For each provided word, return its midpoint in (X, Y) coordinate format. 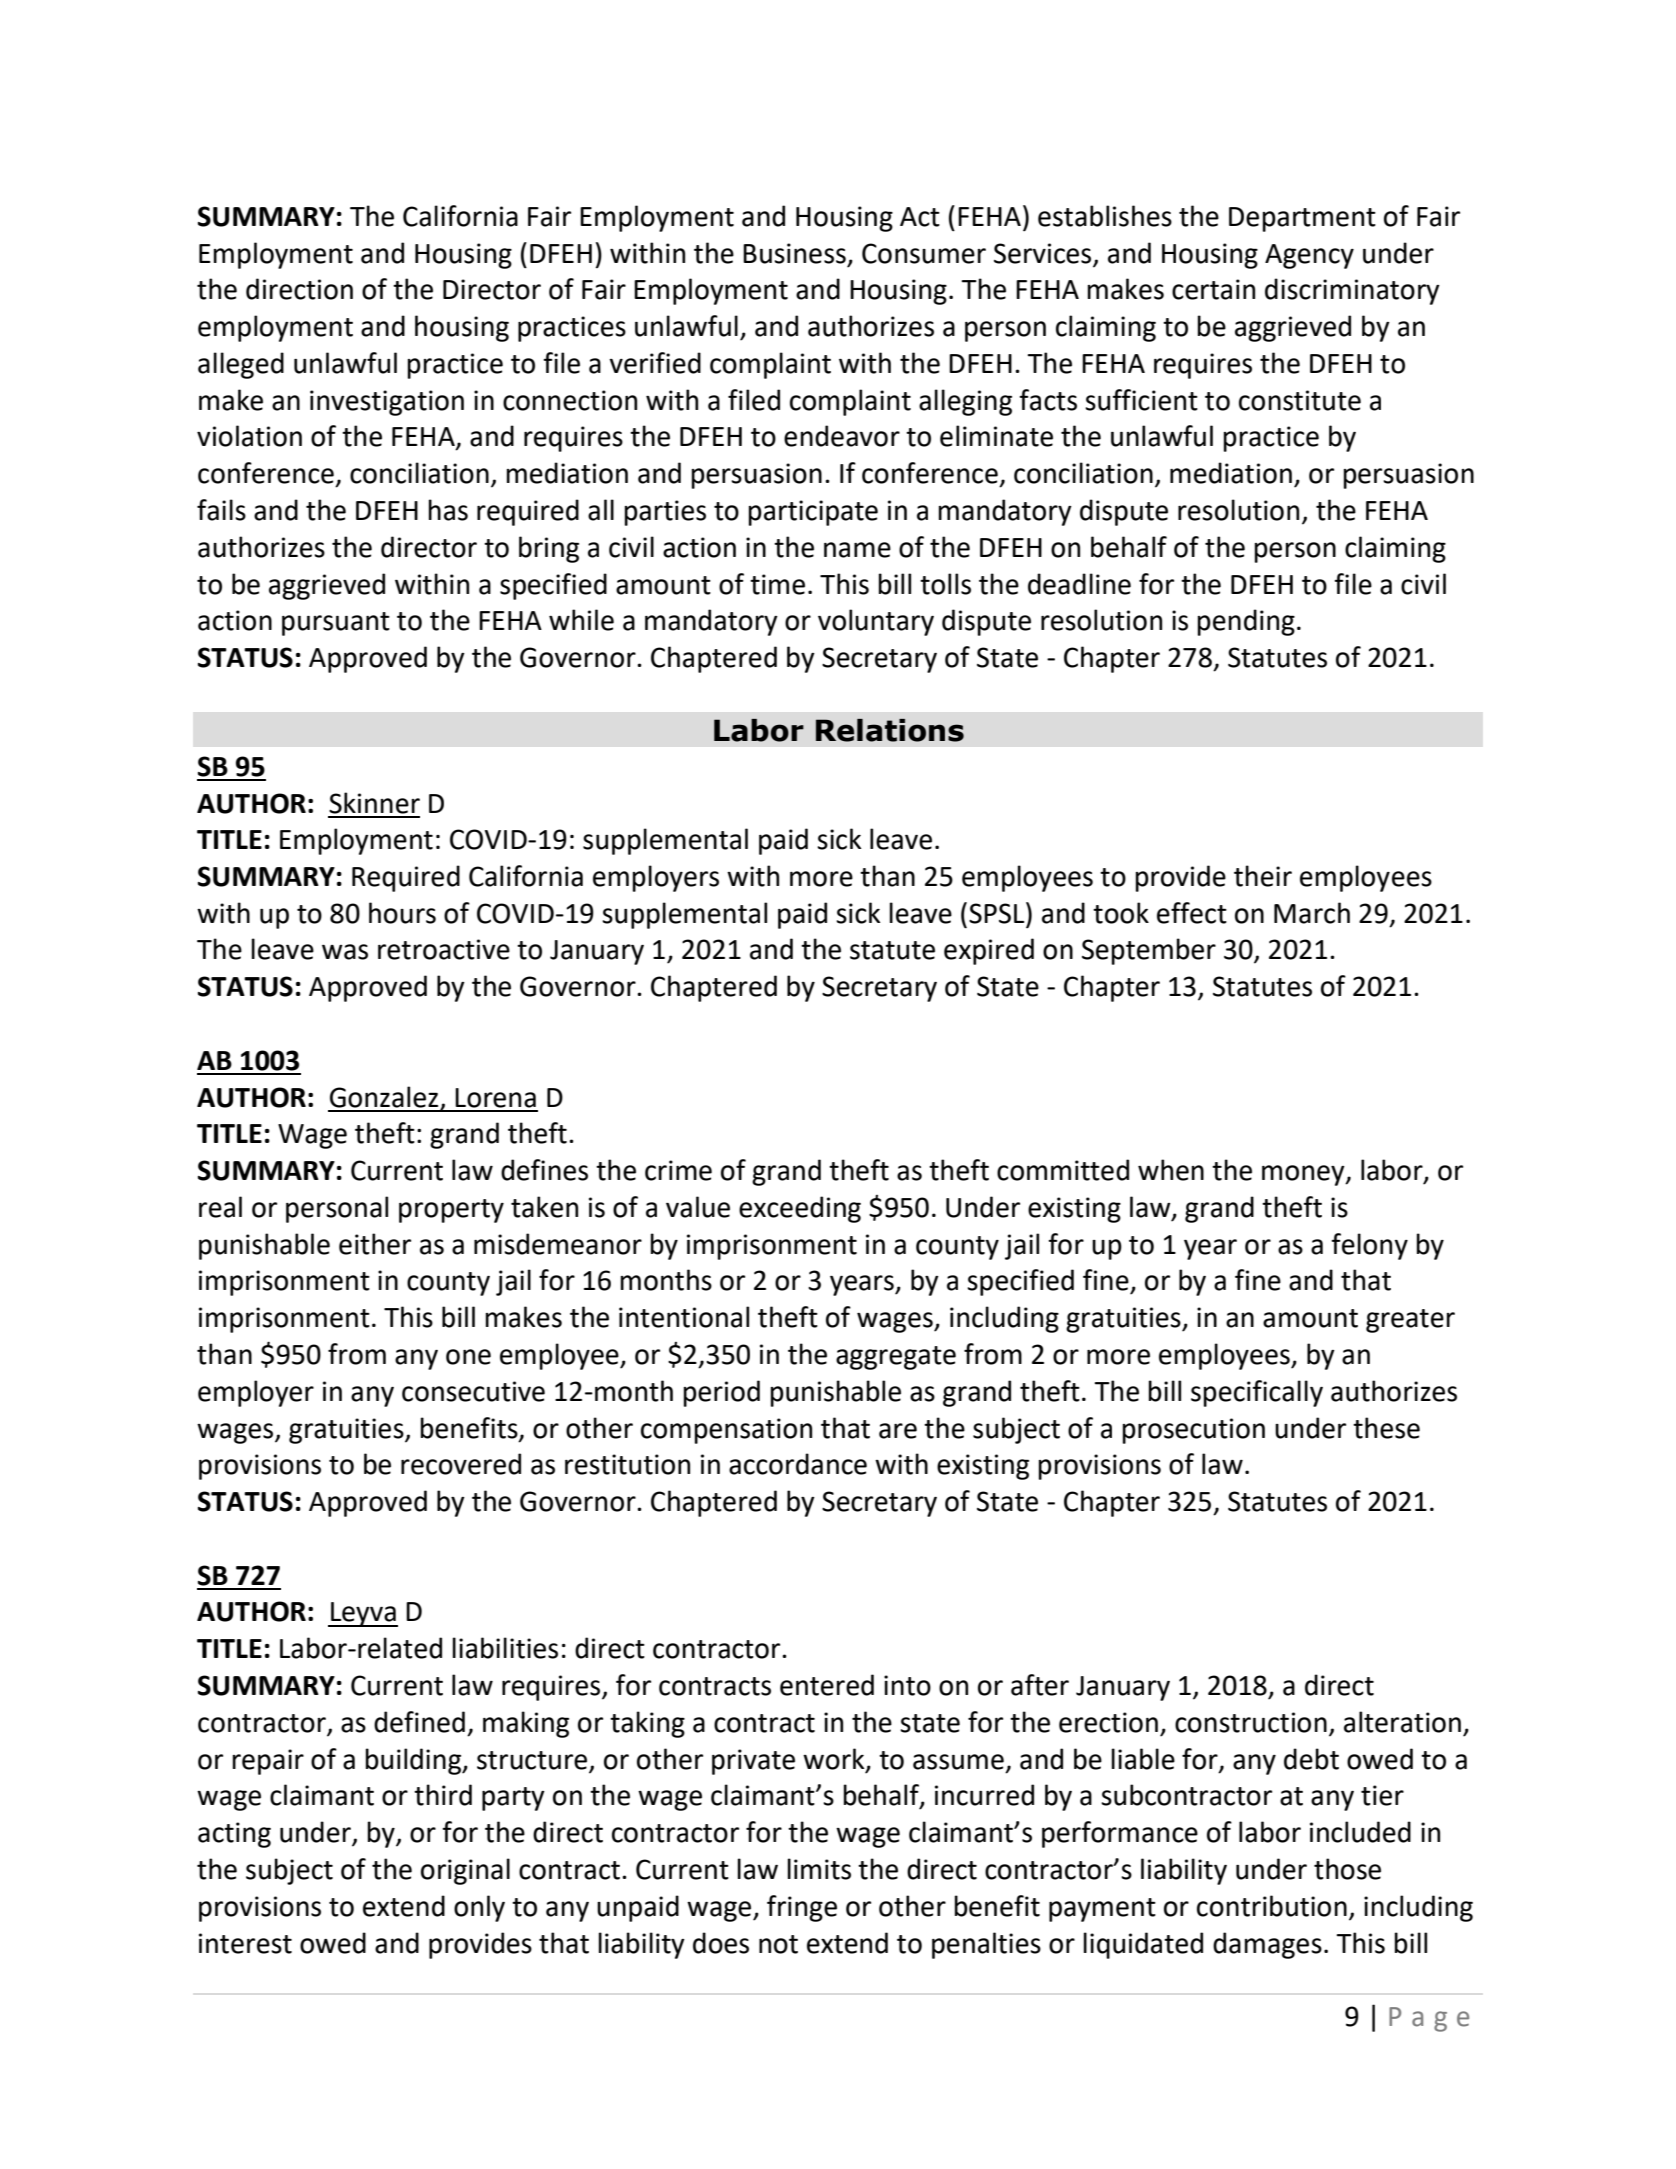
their (1263, 876)
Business (794, 253)
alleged (241, 365)
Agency (1309, 256)
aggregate (896, 1358)
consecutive (473, 1391)
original (465, 1871)
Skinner (374, 803)
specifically (1257, 1393)
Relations (890, 730)
